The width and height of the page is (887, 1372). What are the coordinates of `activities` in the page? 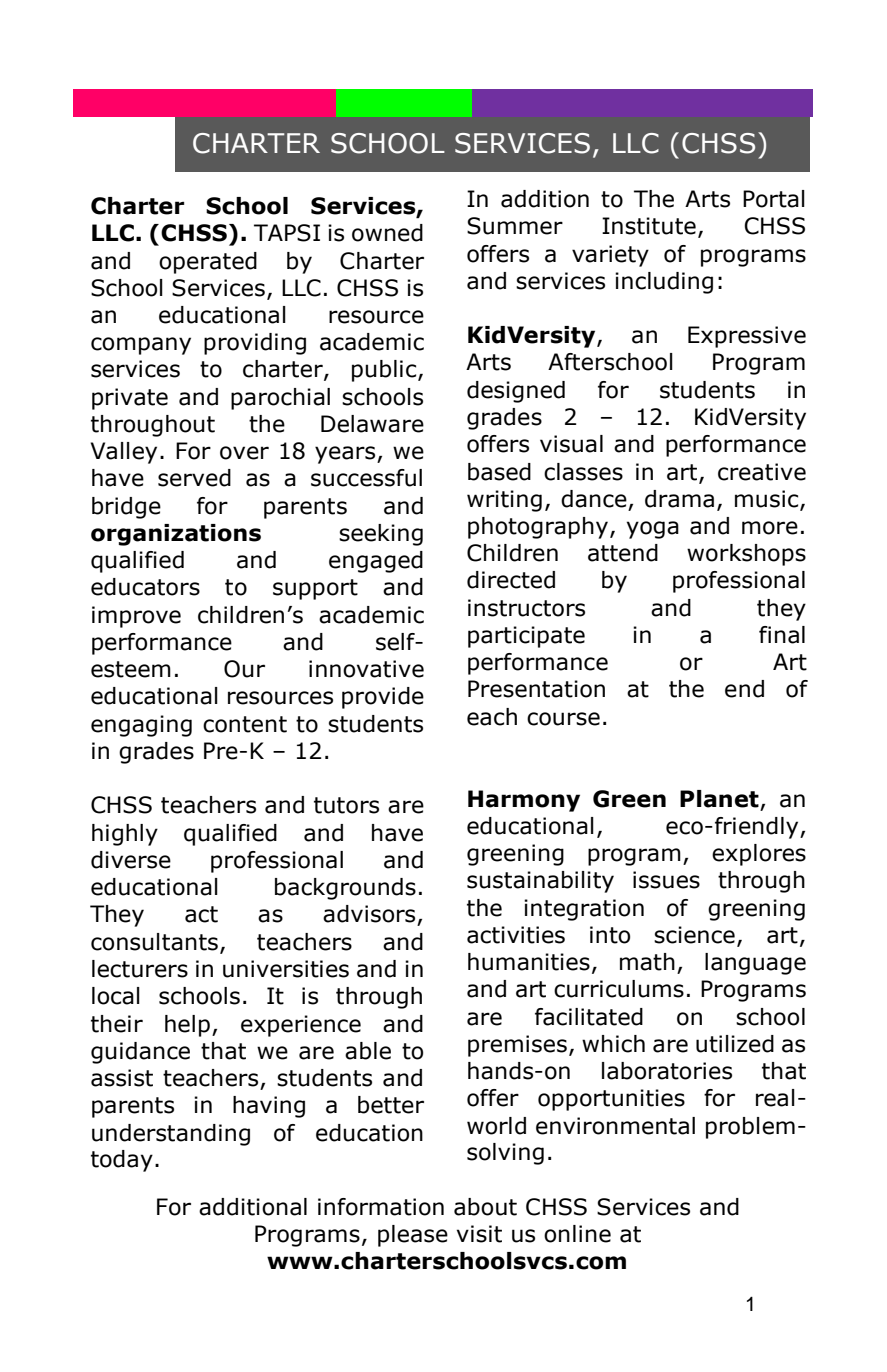 It's located at (516, 935).
